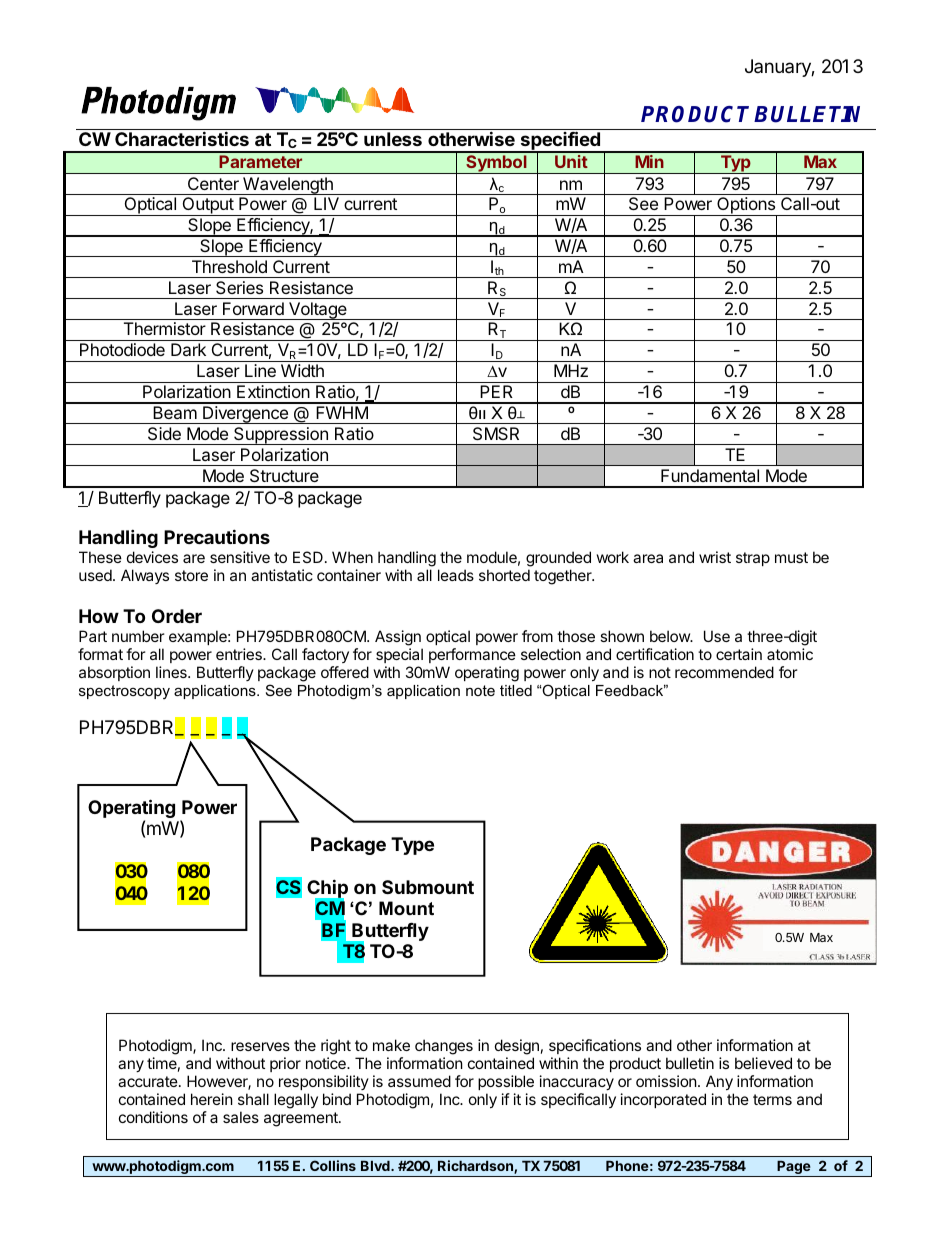  Describe the element at coordinates (496, 164) in the image. I see `Symbol` at that location.
